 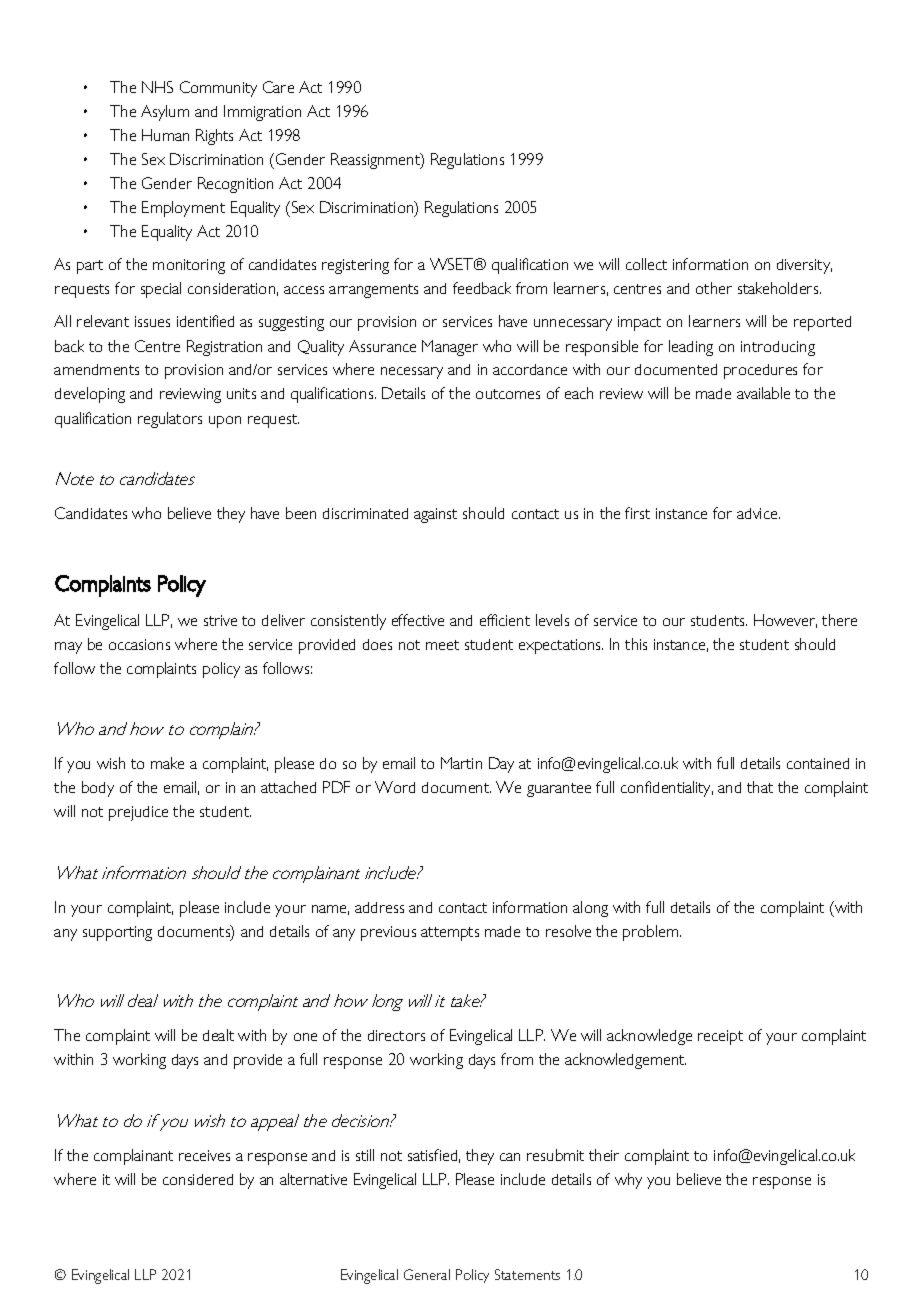 I want to click on supporting, so click(x=117, y=933).
